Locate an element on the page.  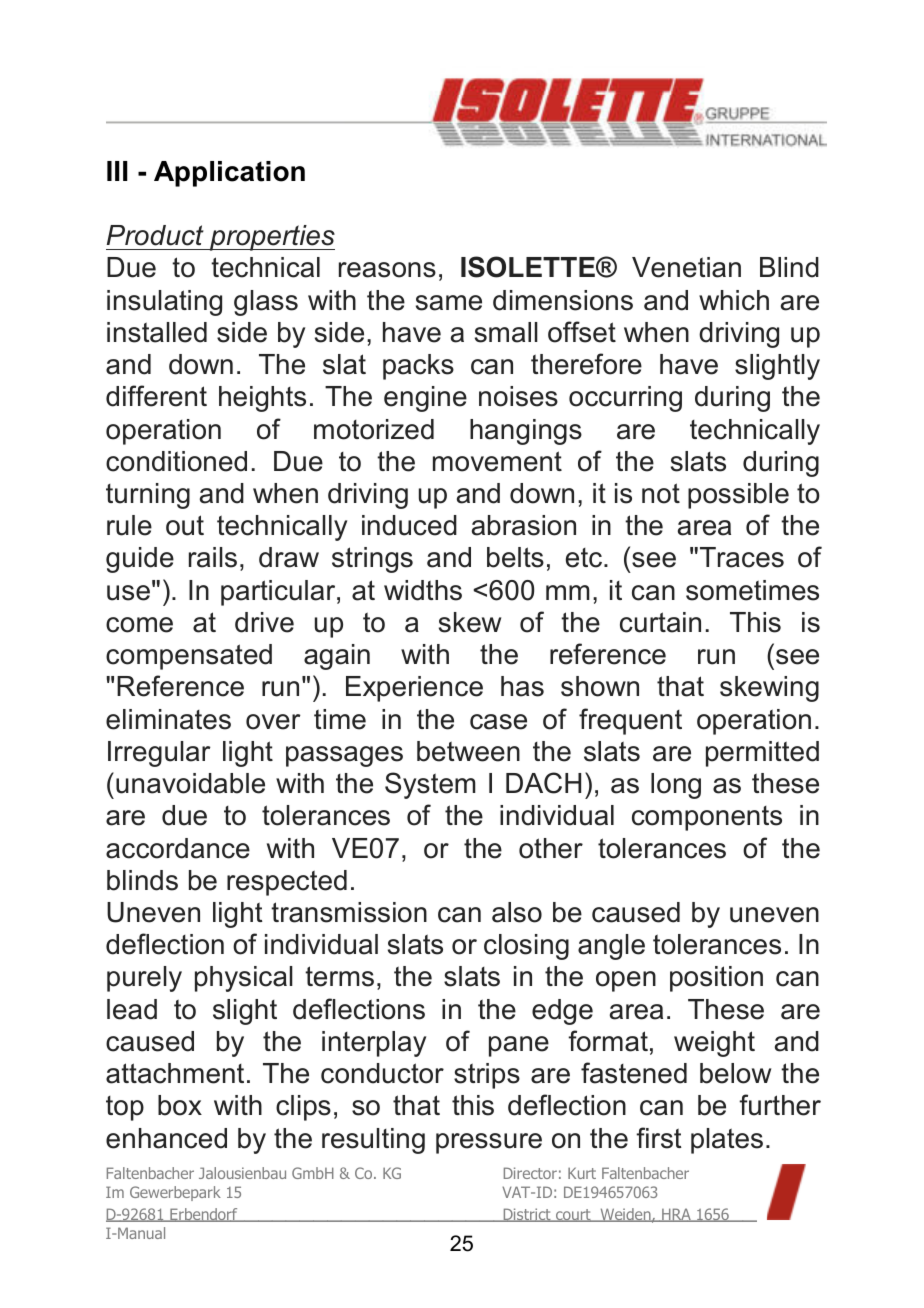
pressure is located at coordinates (489, 1143).
